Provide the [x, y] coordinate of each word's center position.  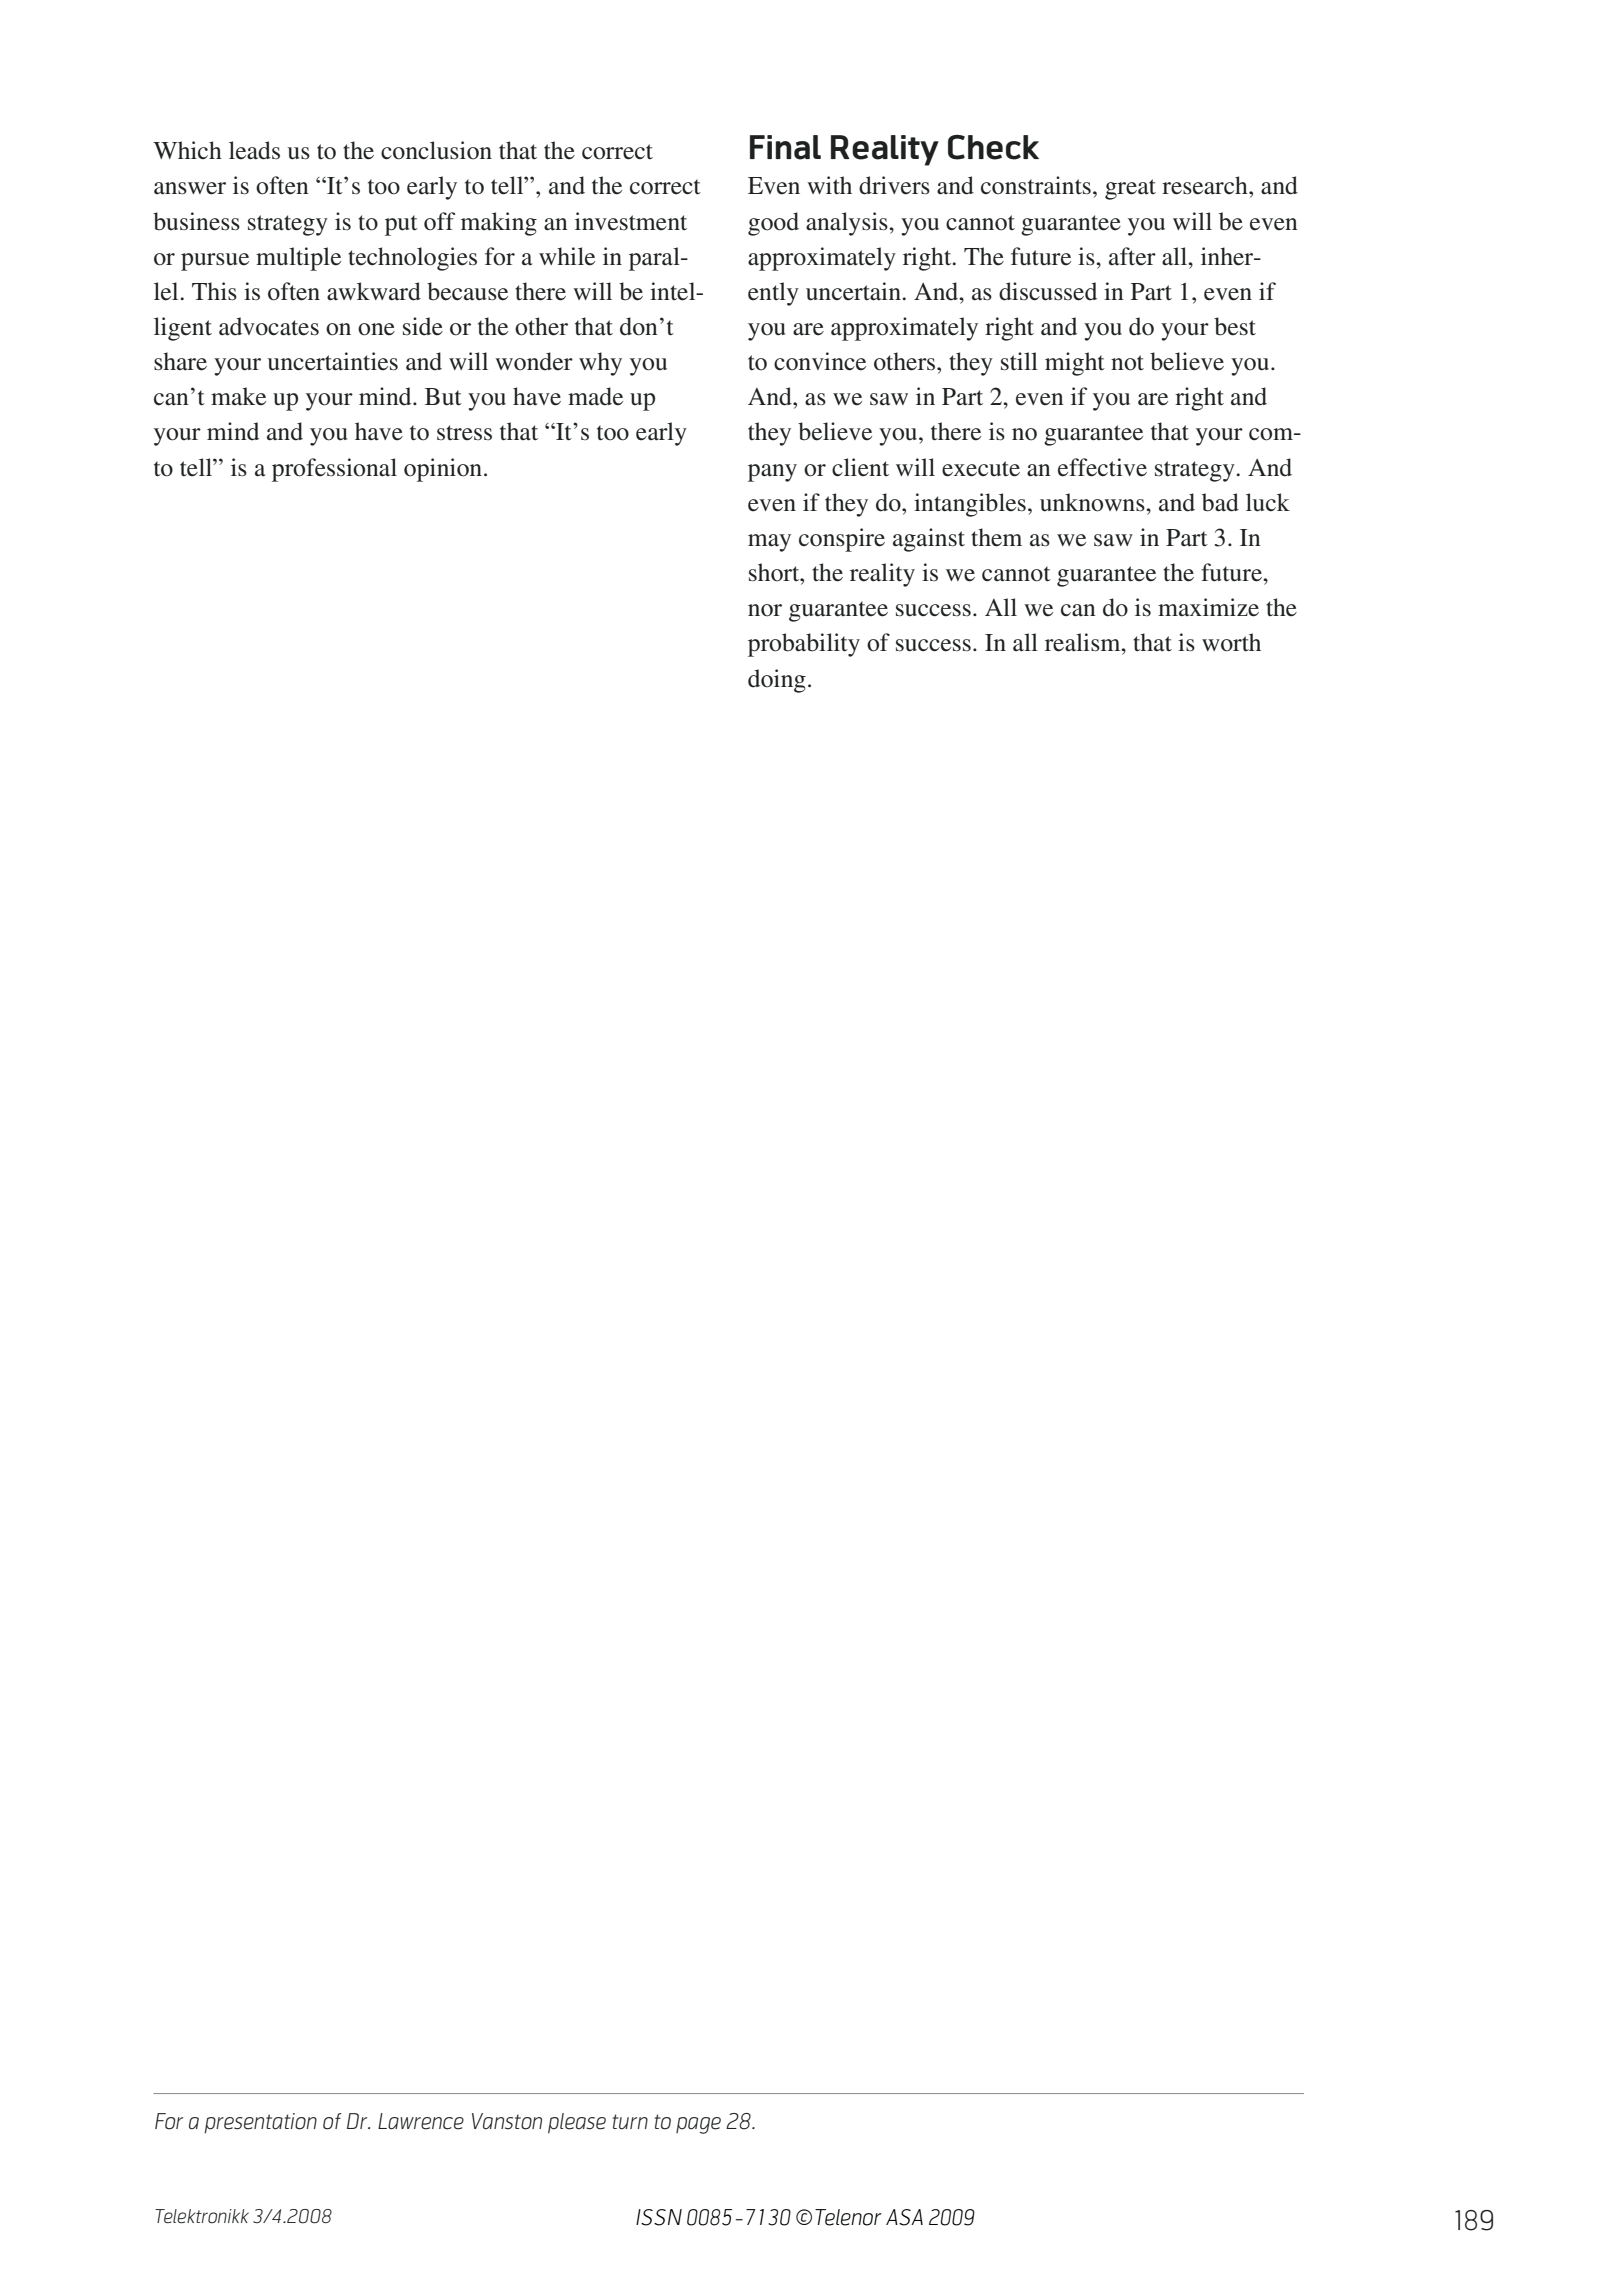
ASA [904, 2217]
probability [804, 645]
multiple [298, 259]
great [1130, 189]
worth [1231, 642]
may [769, 543]
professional [334, 470]
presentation [260, 2123]
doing [777, 681]
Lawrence [421, 2121]
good [773, 224]
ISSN [659, 2217]
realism [1084, 642]
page [698, 2125]
